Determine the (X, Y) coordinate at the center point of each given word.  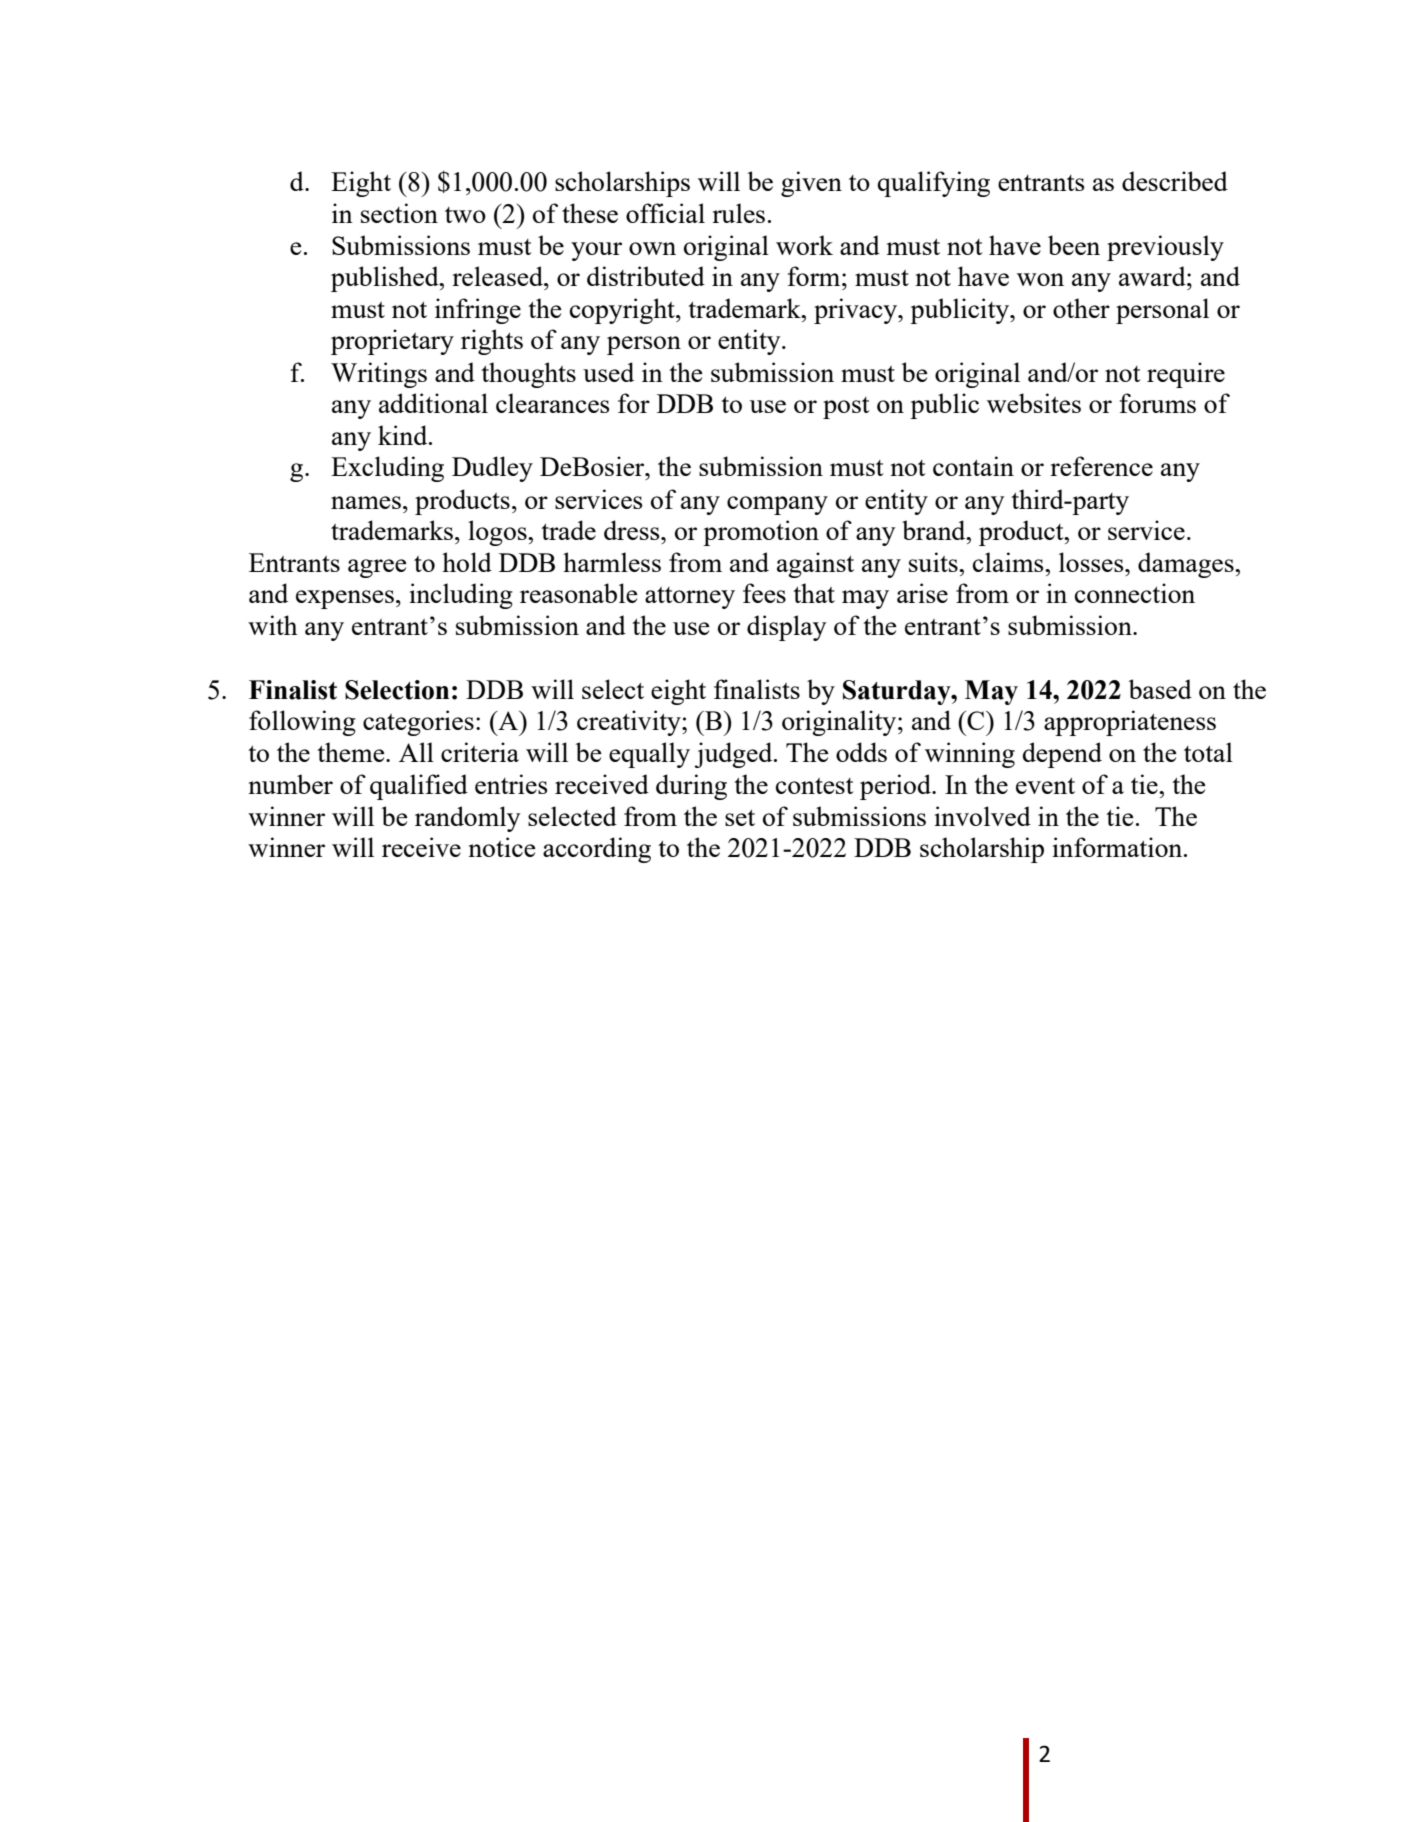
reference (1101, 466)
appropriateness (1130, 723)
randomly (468, 819)
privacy (856, 311)
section (399, 213)
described (1175, 181)
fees (764, 593)
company (777, 505)
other (1081, 308)
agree (377, 568)
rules (738, 213)
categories (418, 723)
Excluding (387, 469)
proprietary (392, 342)
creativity (630, 723)
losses (1092, 562)
